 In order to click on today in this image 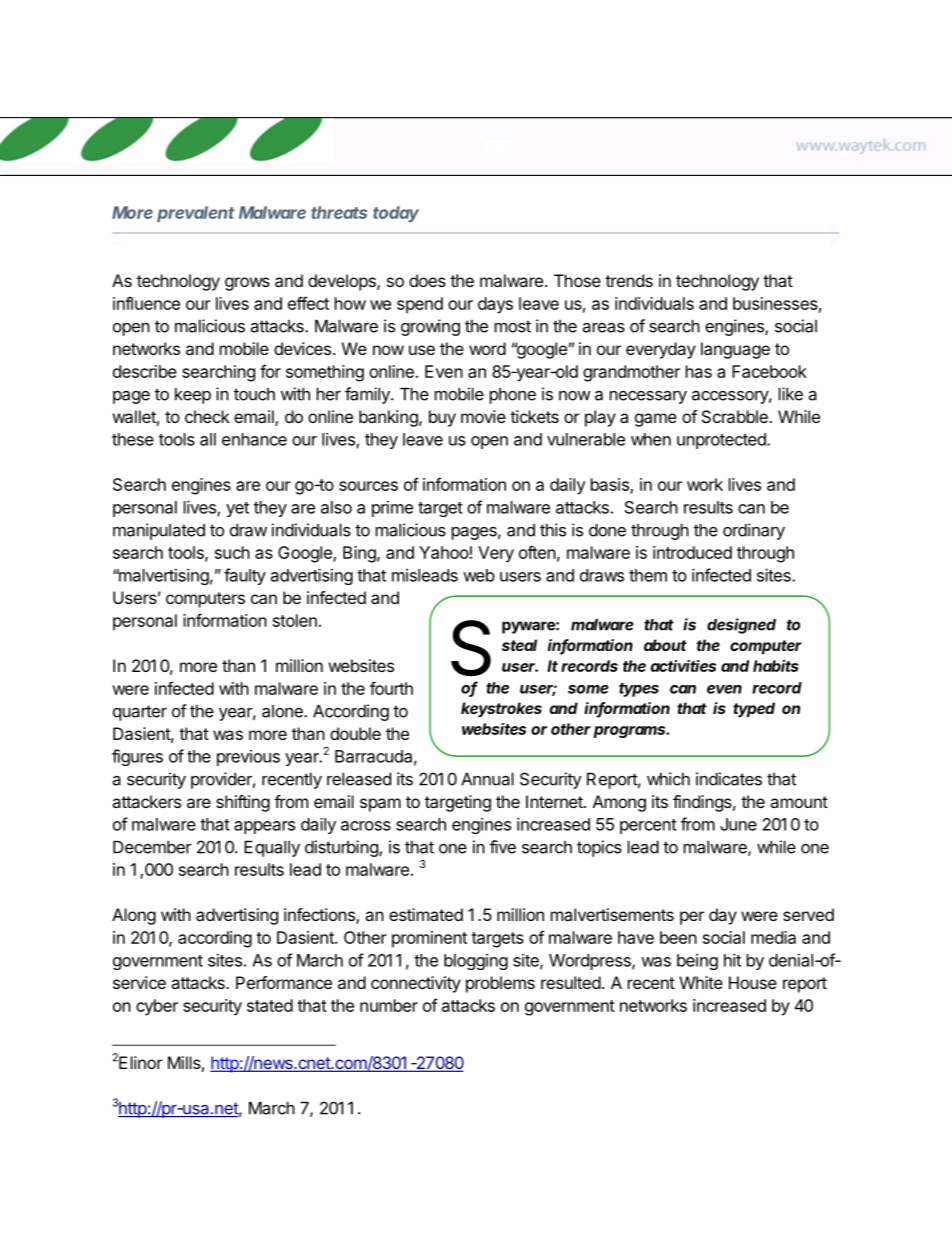, I will do `click(396, 214)`.
